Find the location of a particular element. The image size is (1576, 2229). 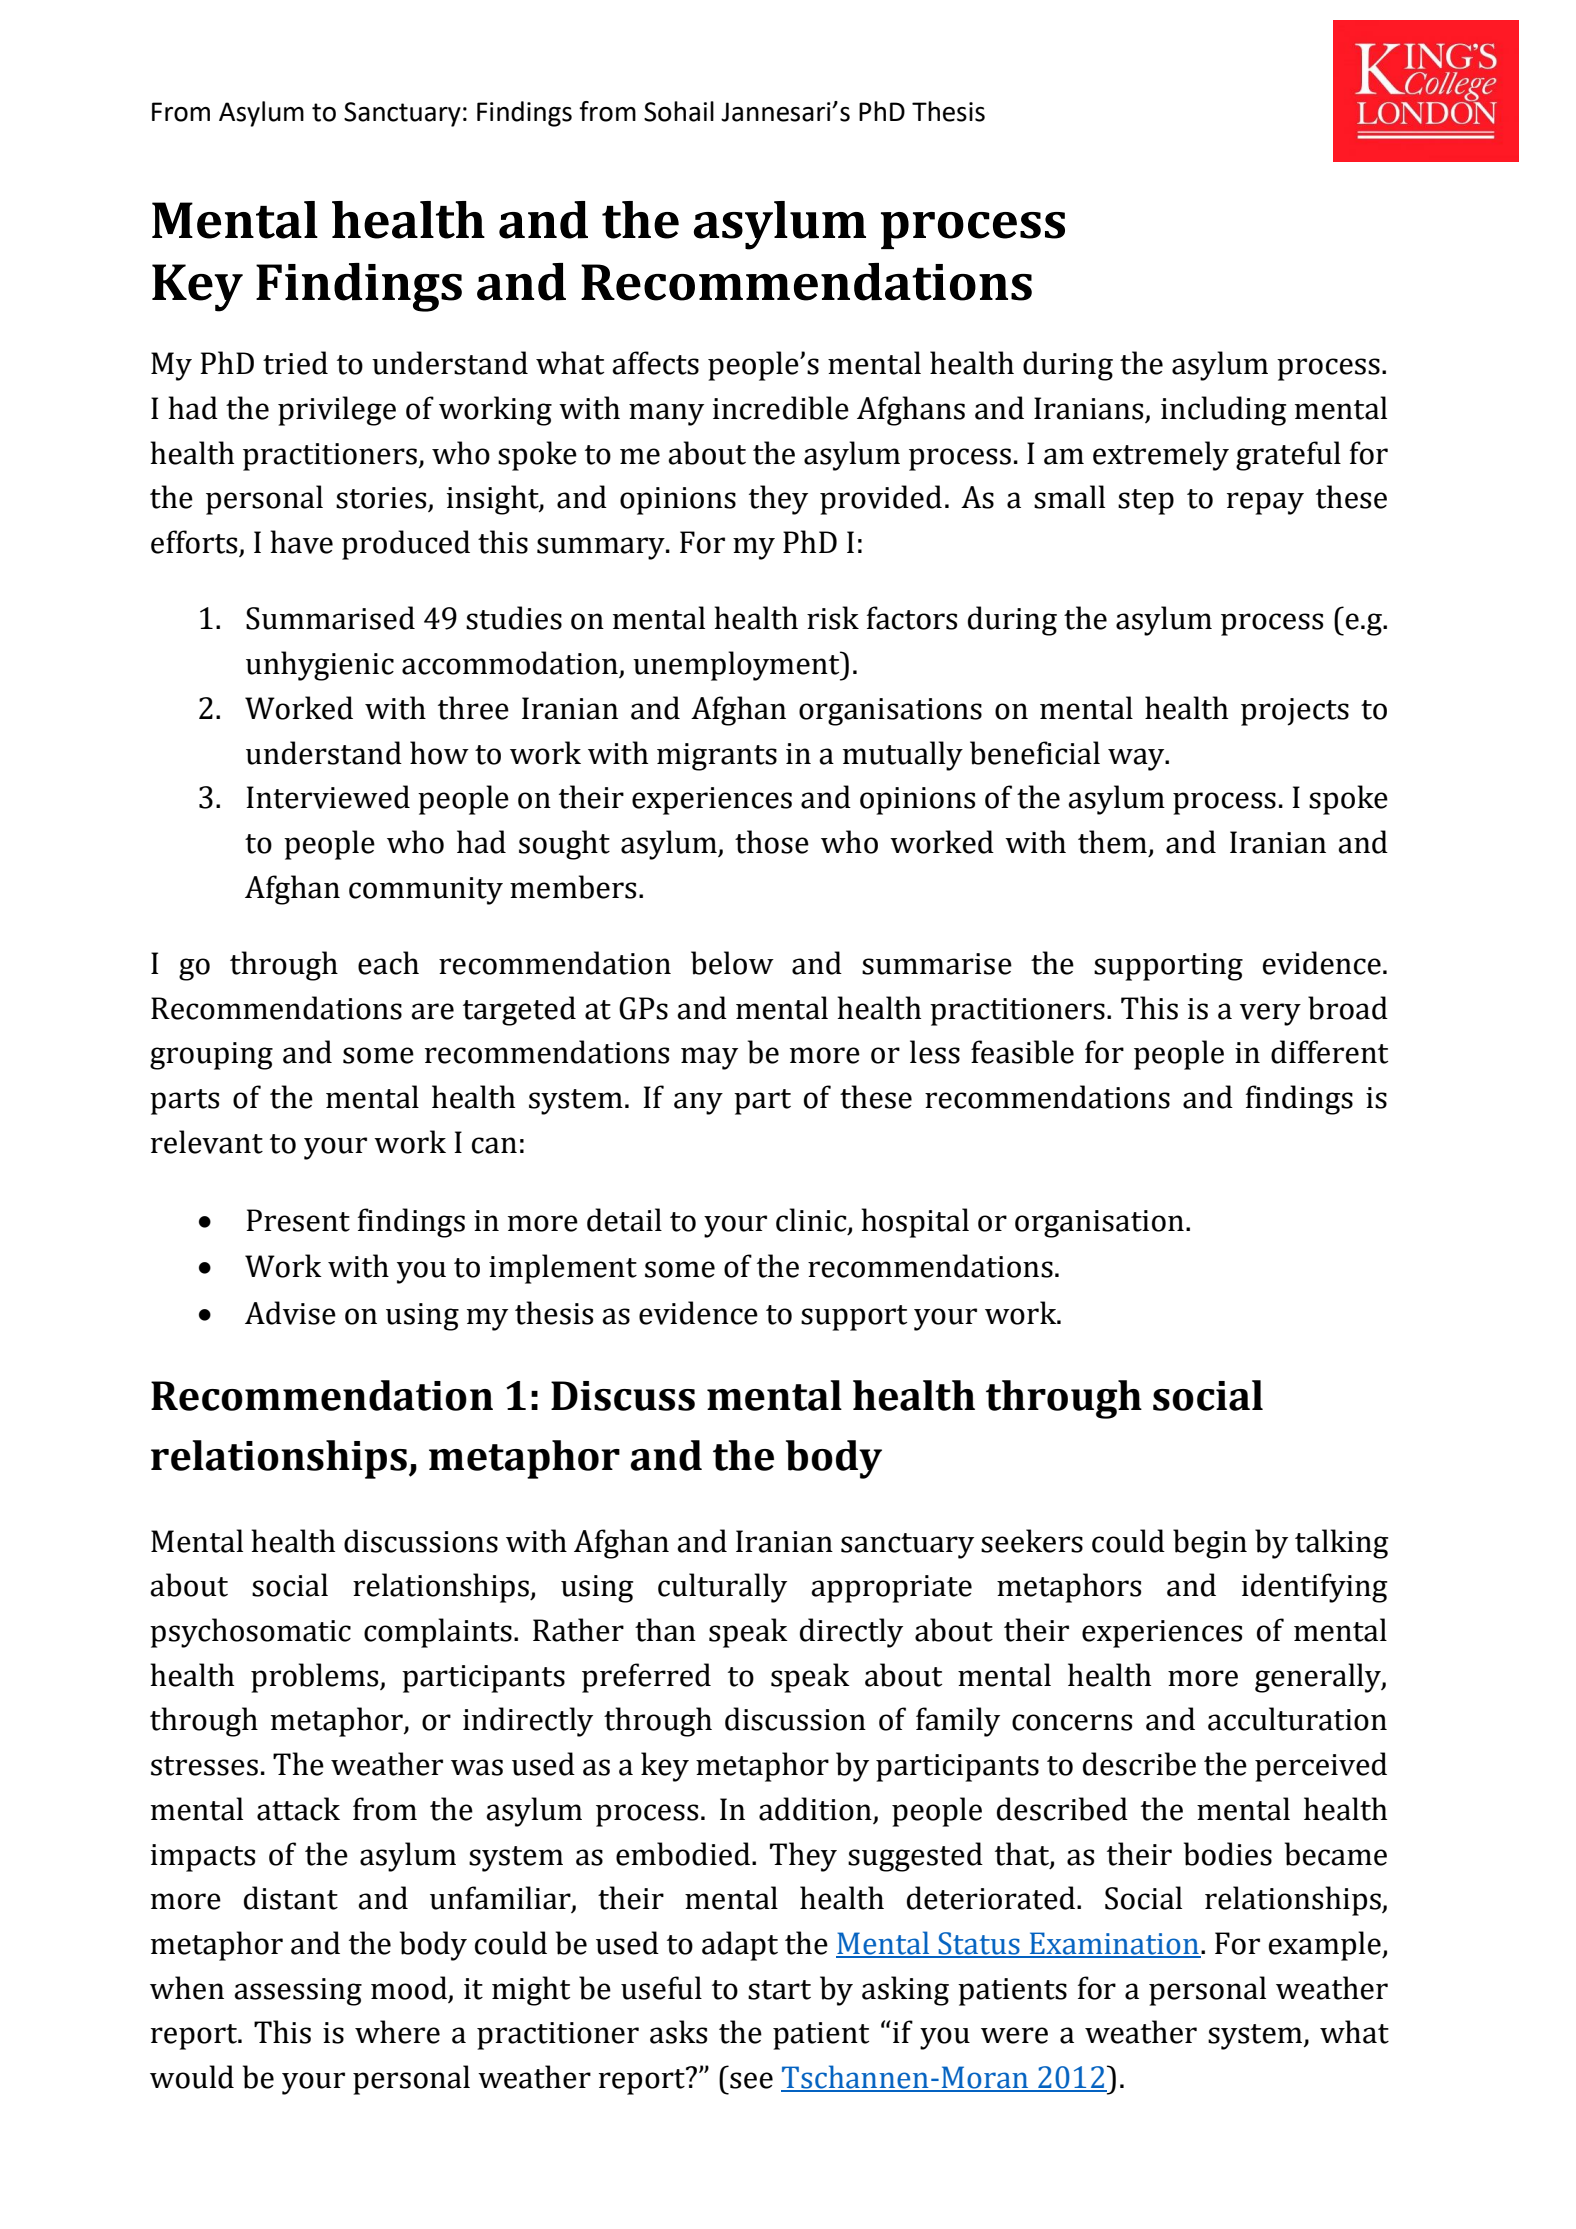

psychosomatic is located at coordinates (250, 1633).
